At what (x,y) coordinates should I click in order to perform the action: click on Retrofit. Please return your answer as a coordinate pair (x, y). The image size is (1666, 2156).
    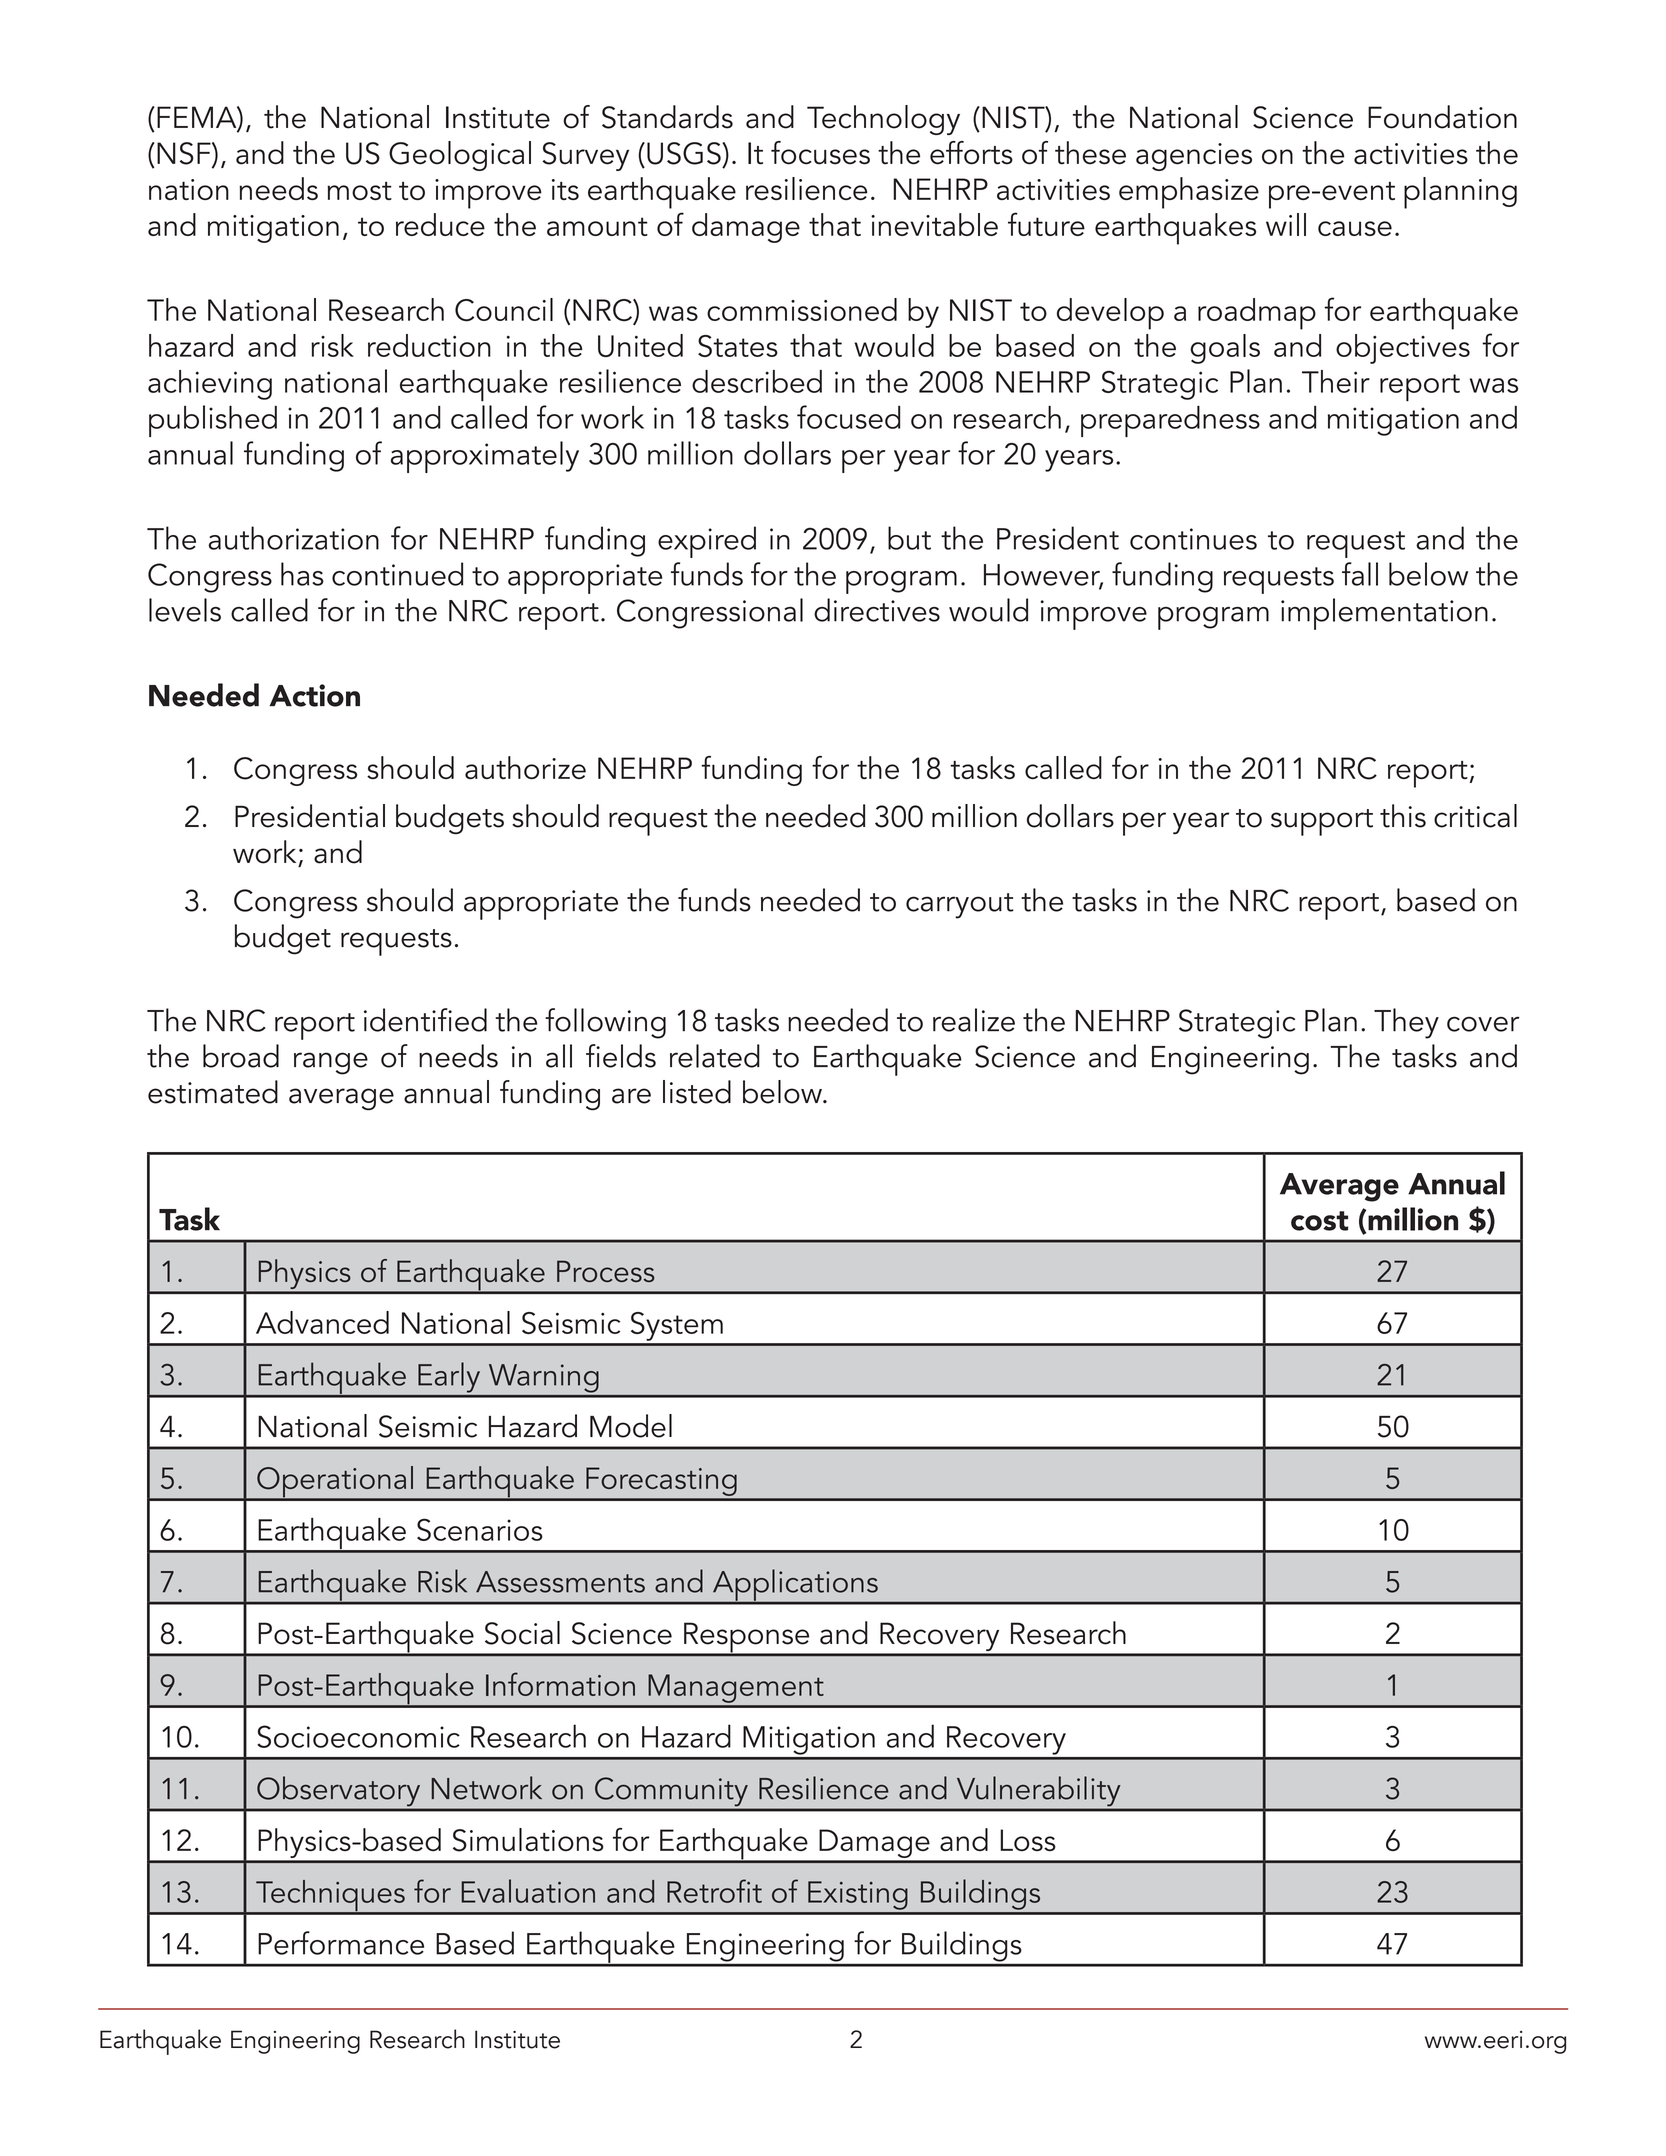
    Looking at the image, I should click on (714, 1891).
